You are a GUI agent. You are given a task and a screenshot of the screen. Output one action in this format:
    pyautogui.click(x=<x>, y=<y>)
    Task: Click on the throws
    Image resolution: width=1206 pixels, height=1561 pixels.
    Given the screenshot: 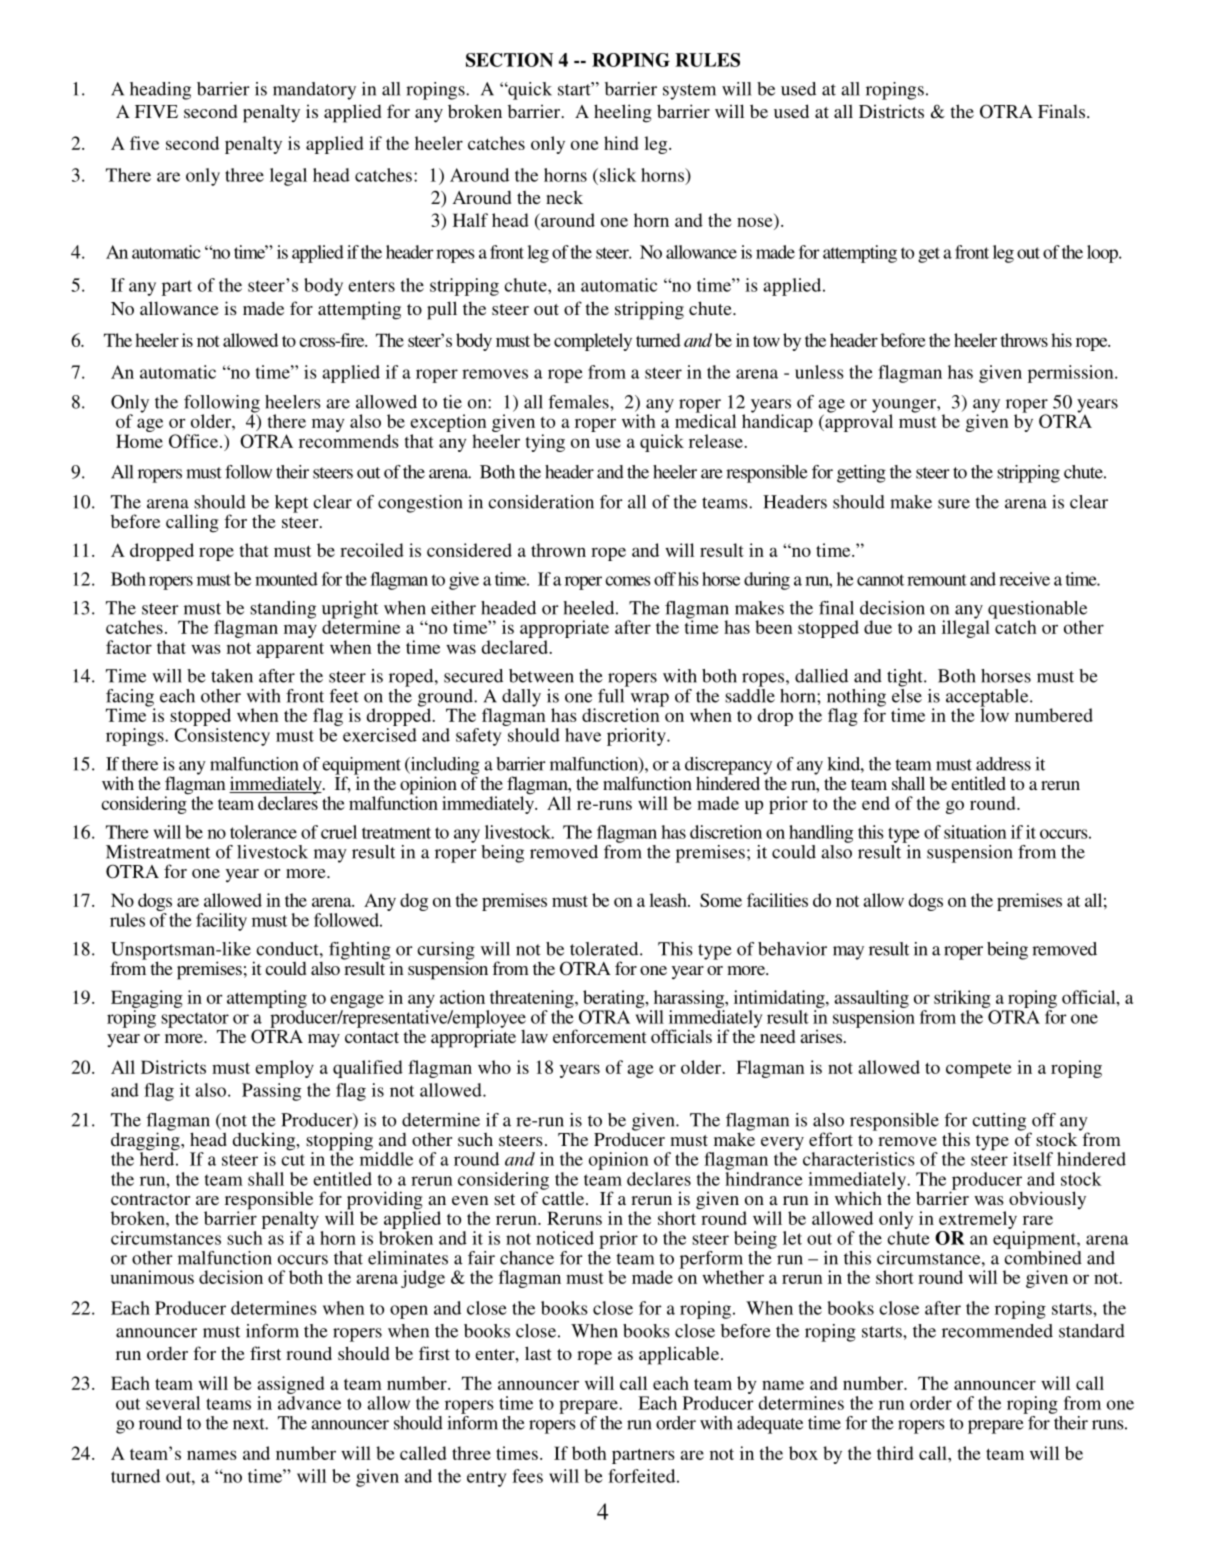 What is the action you would take?
    pyautogui.click(x=1024, y=340)
